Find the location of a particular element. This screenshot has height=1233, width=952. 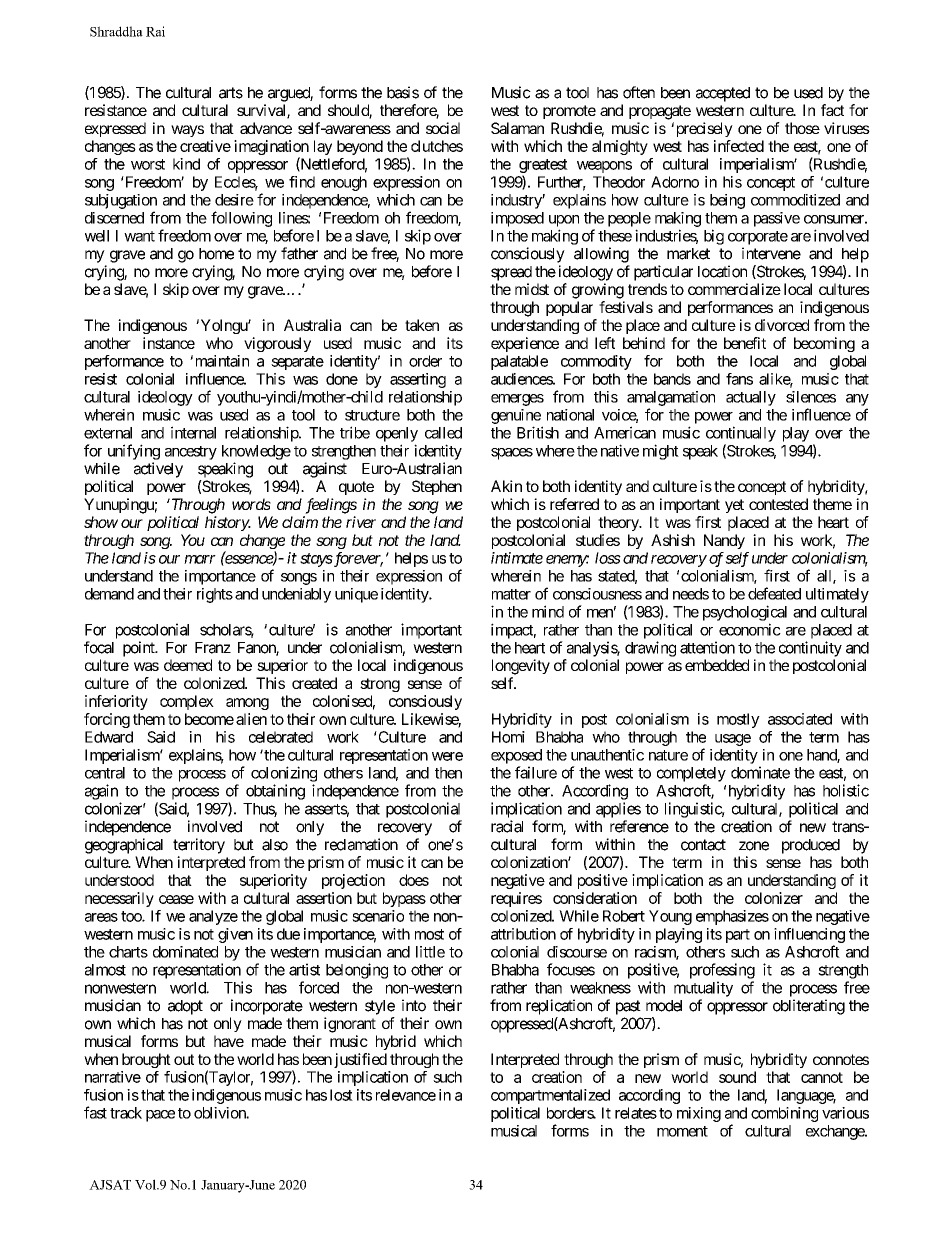

marr is located at coordinates (200, 559).
